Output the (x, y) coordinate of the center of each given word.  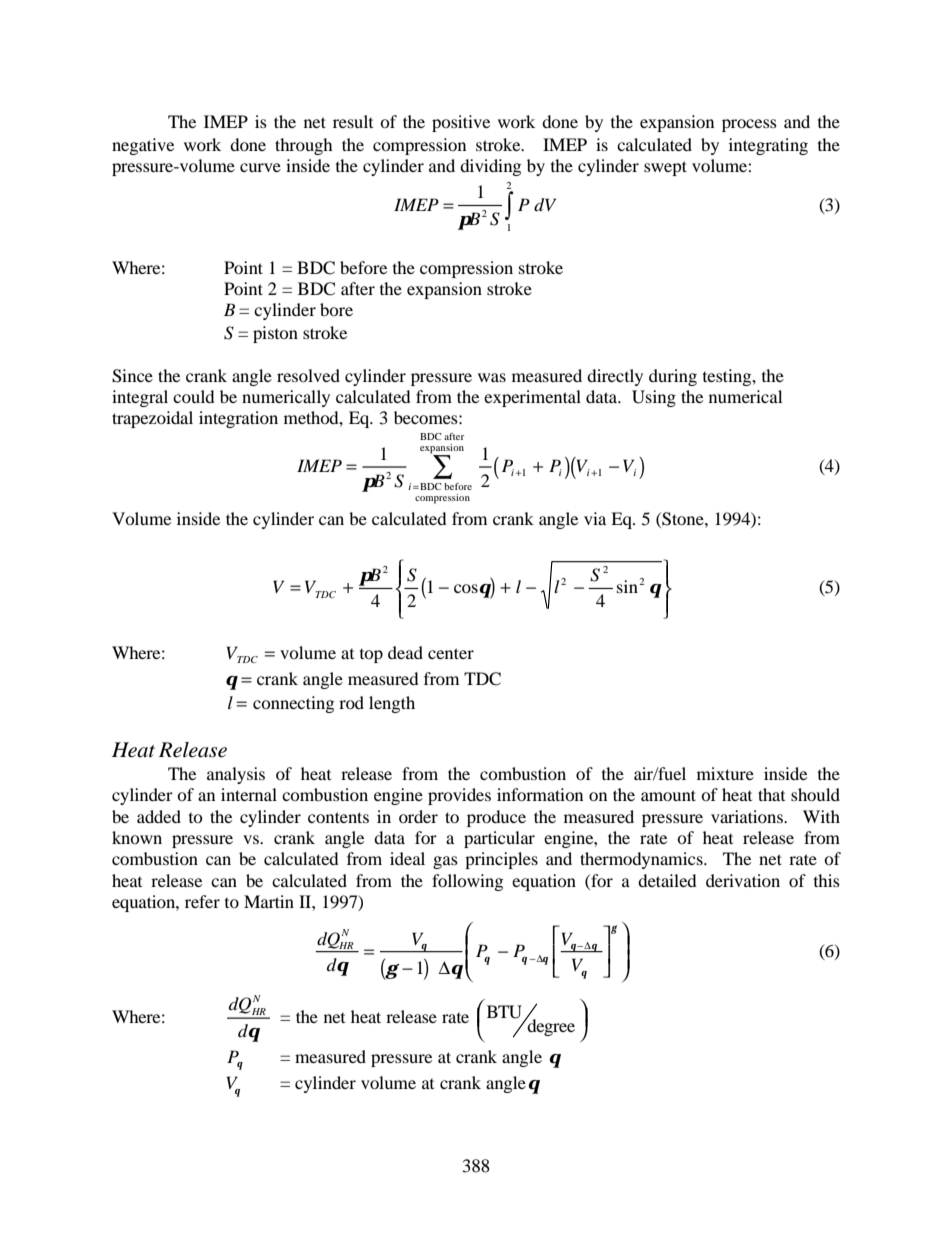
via (595, 518)
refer (202, 901)
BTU (504, 1012)
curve (260, 167)
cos (467, 588)
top (371, 656)
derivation (743, 880)
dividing (490, 167)
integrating (768, 146)
